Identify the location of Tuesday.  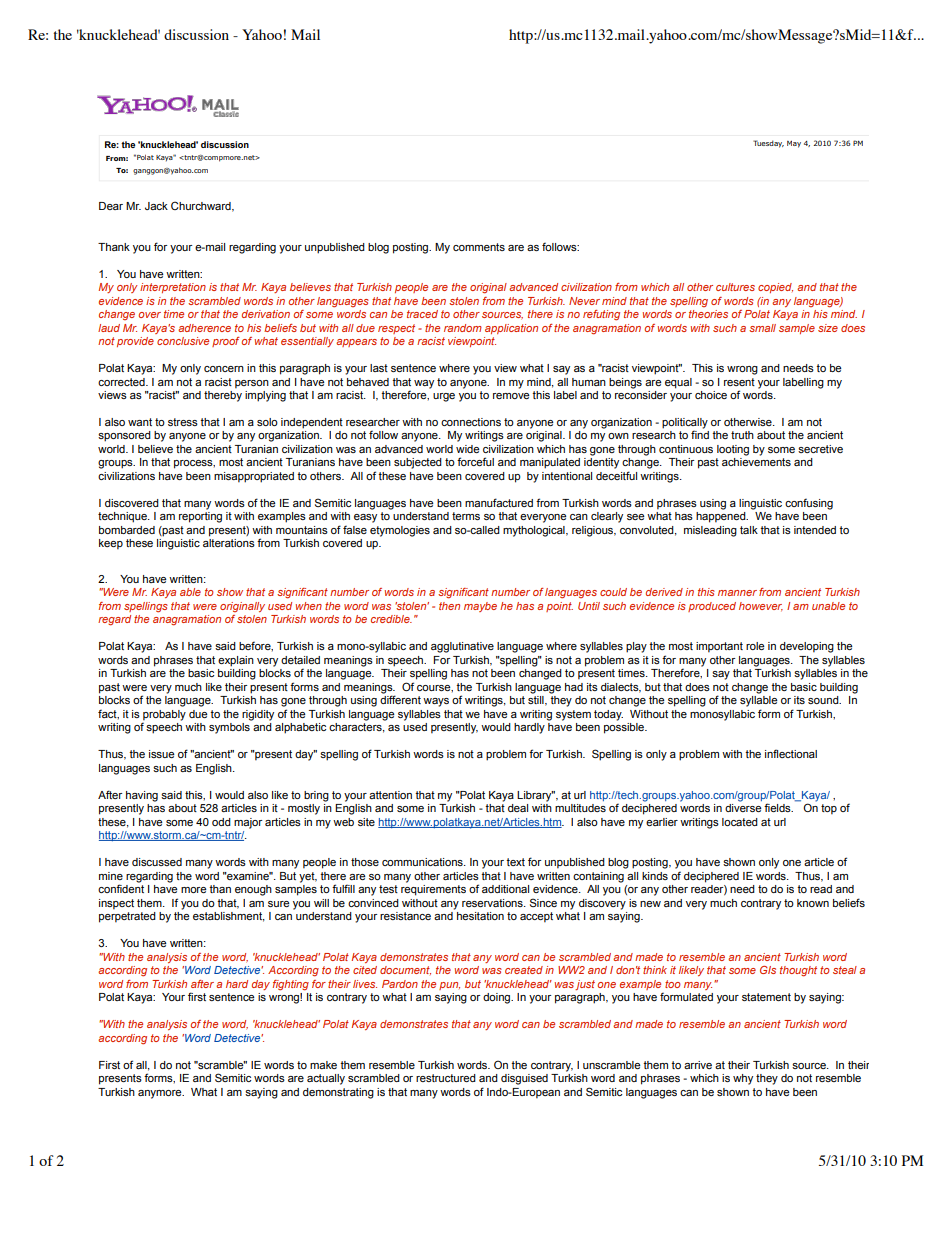
(768, 144).
